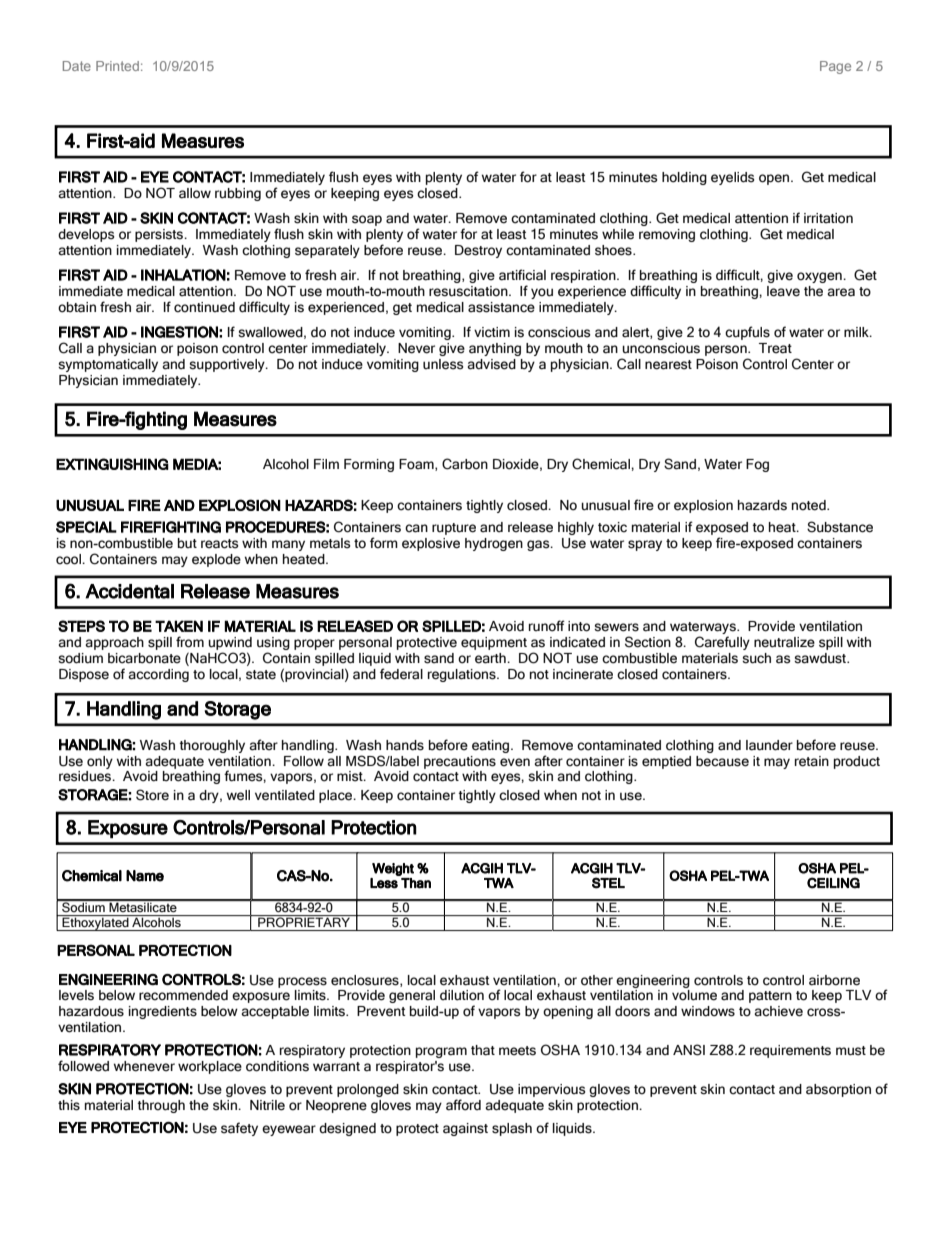  What do you see at coordinates (367, 220) in the screenshot?
I see `soap` at bounding box center [367, 220].
